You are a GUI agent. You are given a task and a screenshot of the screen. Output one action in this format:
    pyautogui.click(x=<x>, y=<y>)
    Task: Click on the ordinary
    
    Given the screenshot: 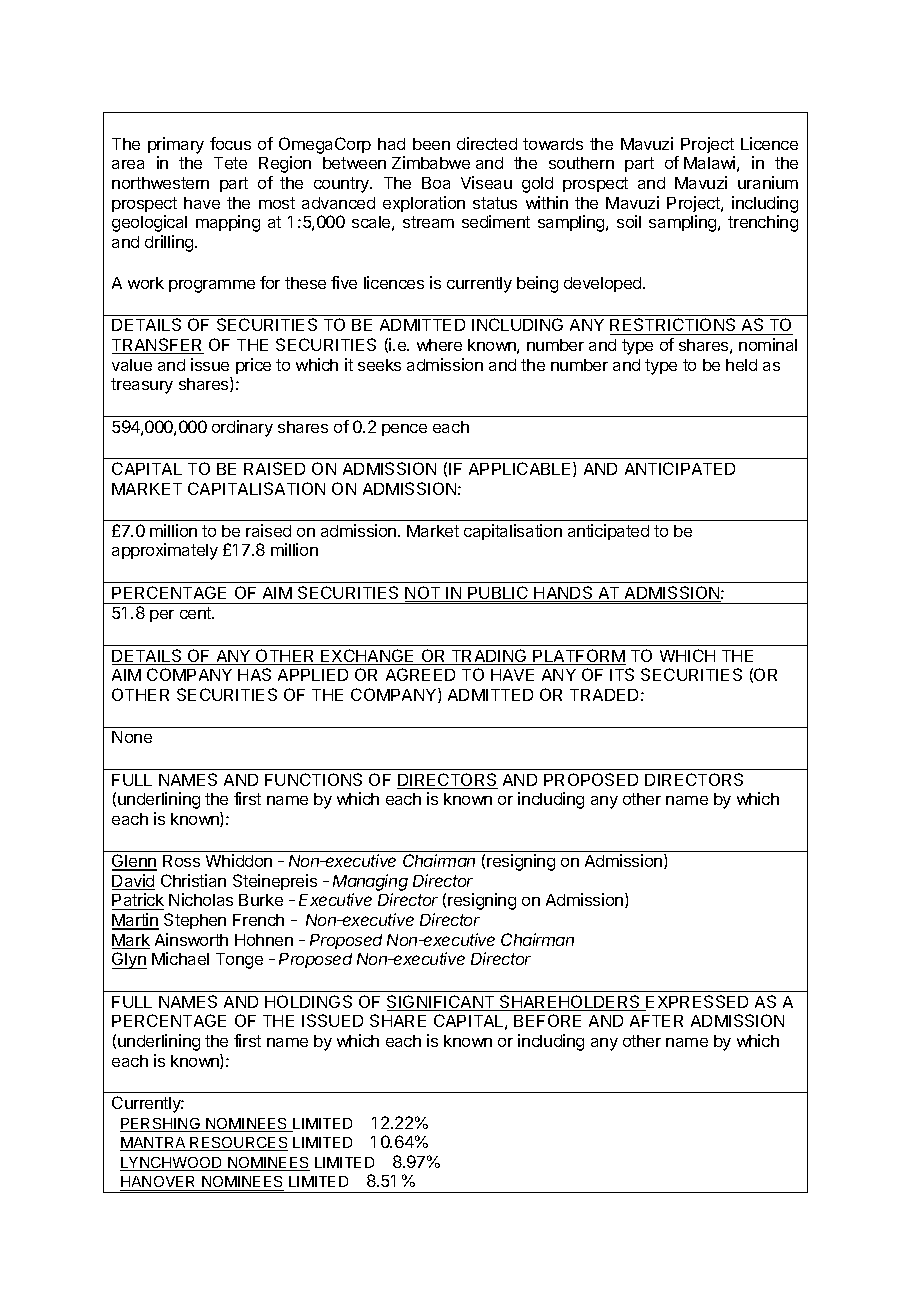 What is the action you would take?
    pyautogui.click(x=242, y=428)
